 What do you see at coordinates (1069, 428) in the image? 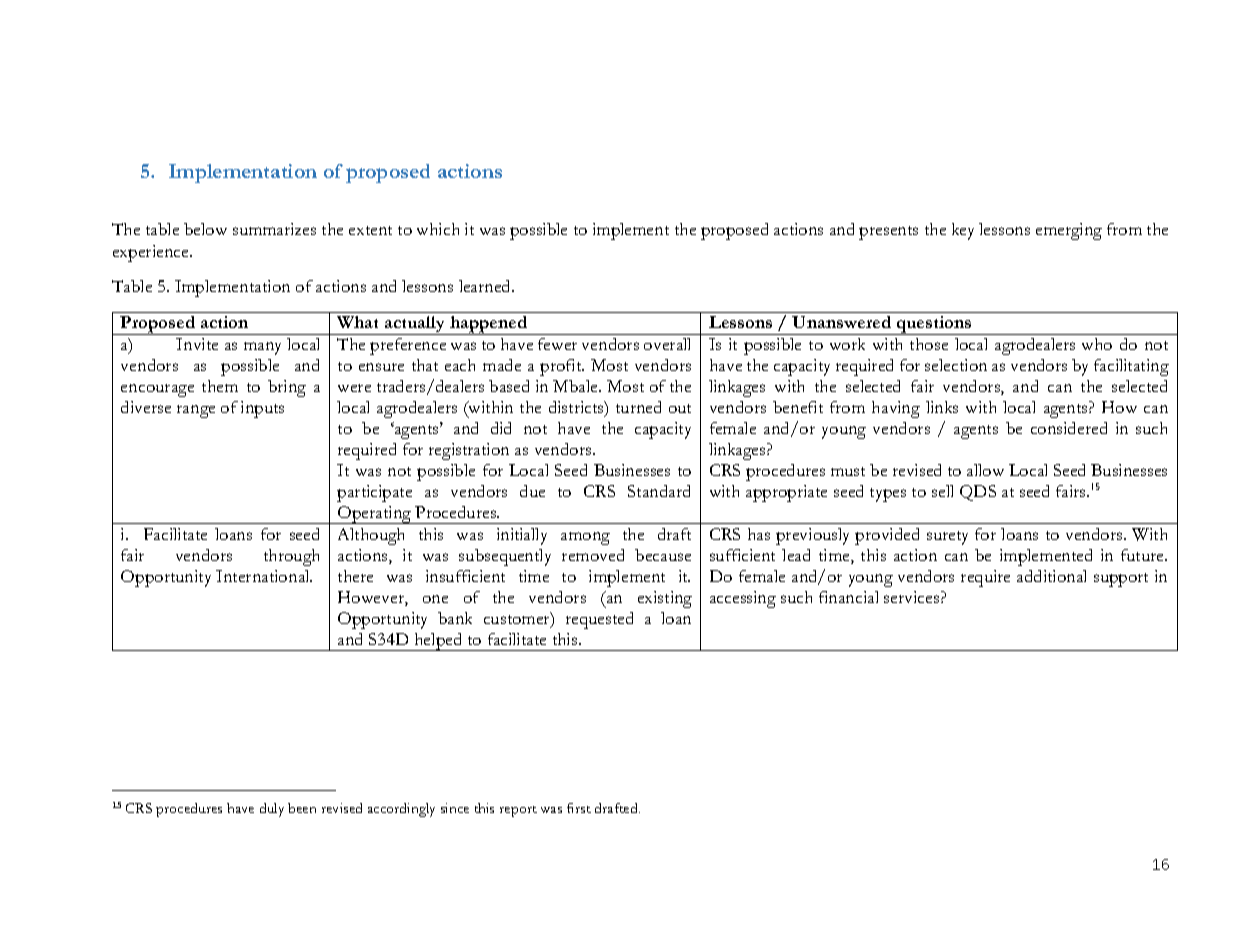
I see `considered` at bounding box center [1069, 428].
